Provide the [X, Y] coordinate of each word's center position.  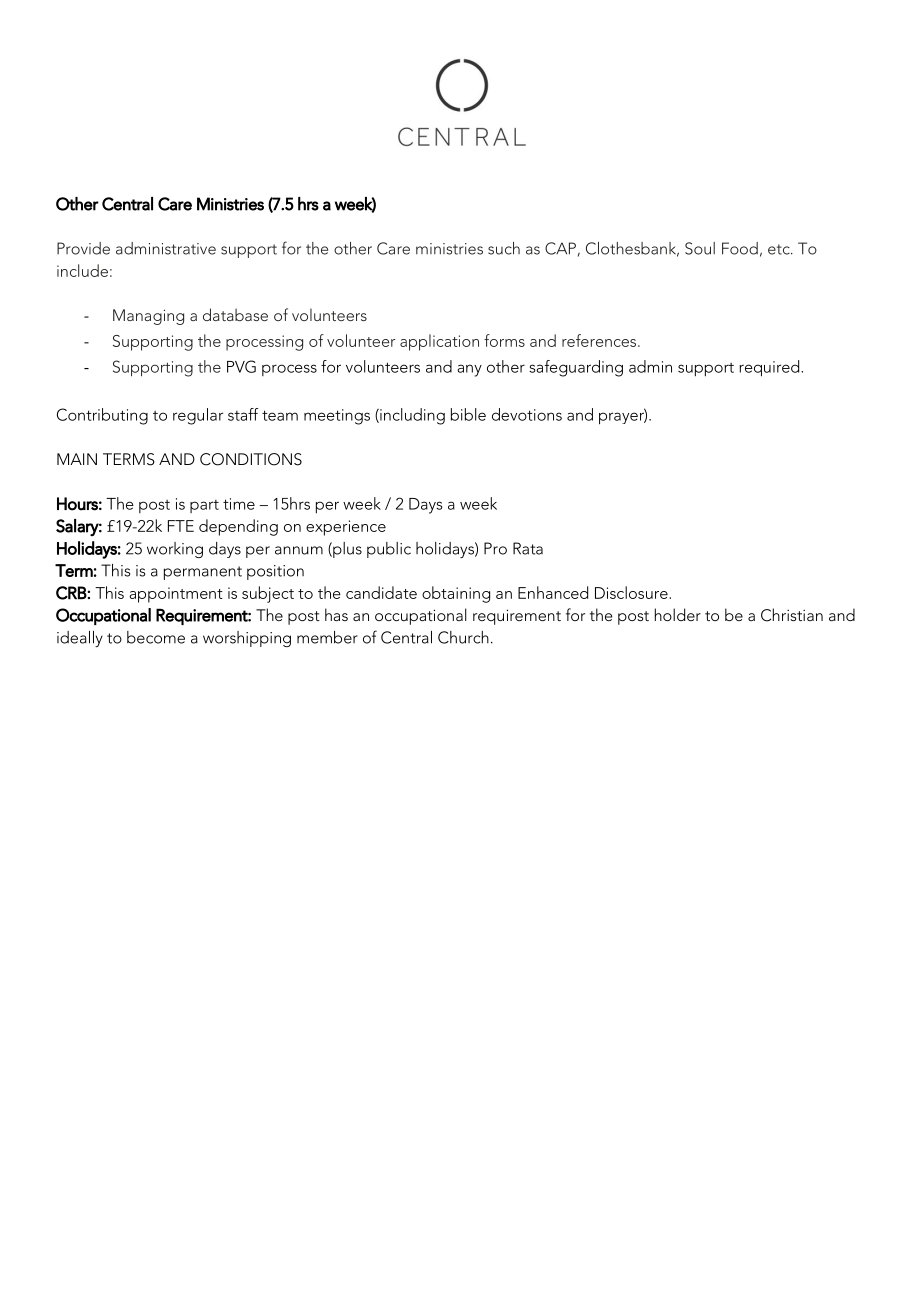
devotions [527, 414]
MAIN [77, 459]
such [504, 248]
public [389, 550]
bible [468, 414]
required [770, 368]
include [82, 270]
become [156, 637]
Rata [528, 548]
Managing [148, 317]
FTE [181, 526]
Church [463, 637]
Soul [700, 248]
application [439, 342]
